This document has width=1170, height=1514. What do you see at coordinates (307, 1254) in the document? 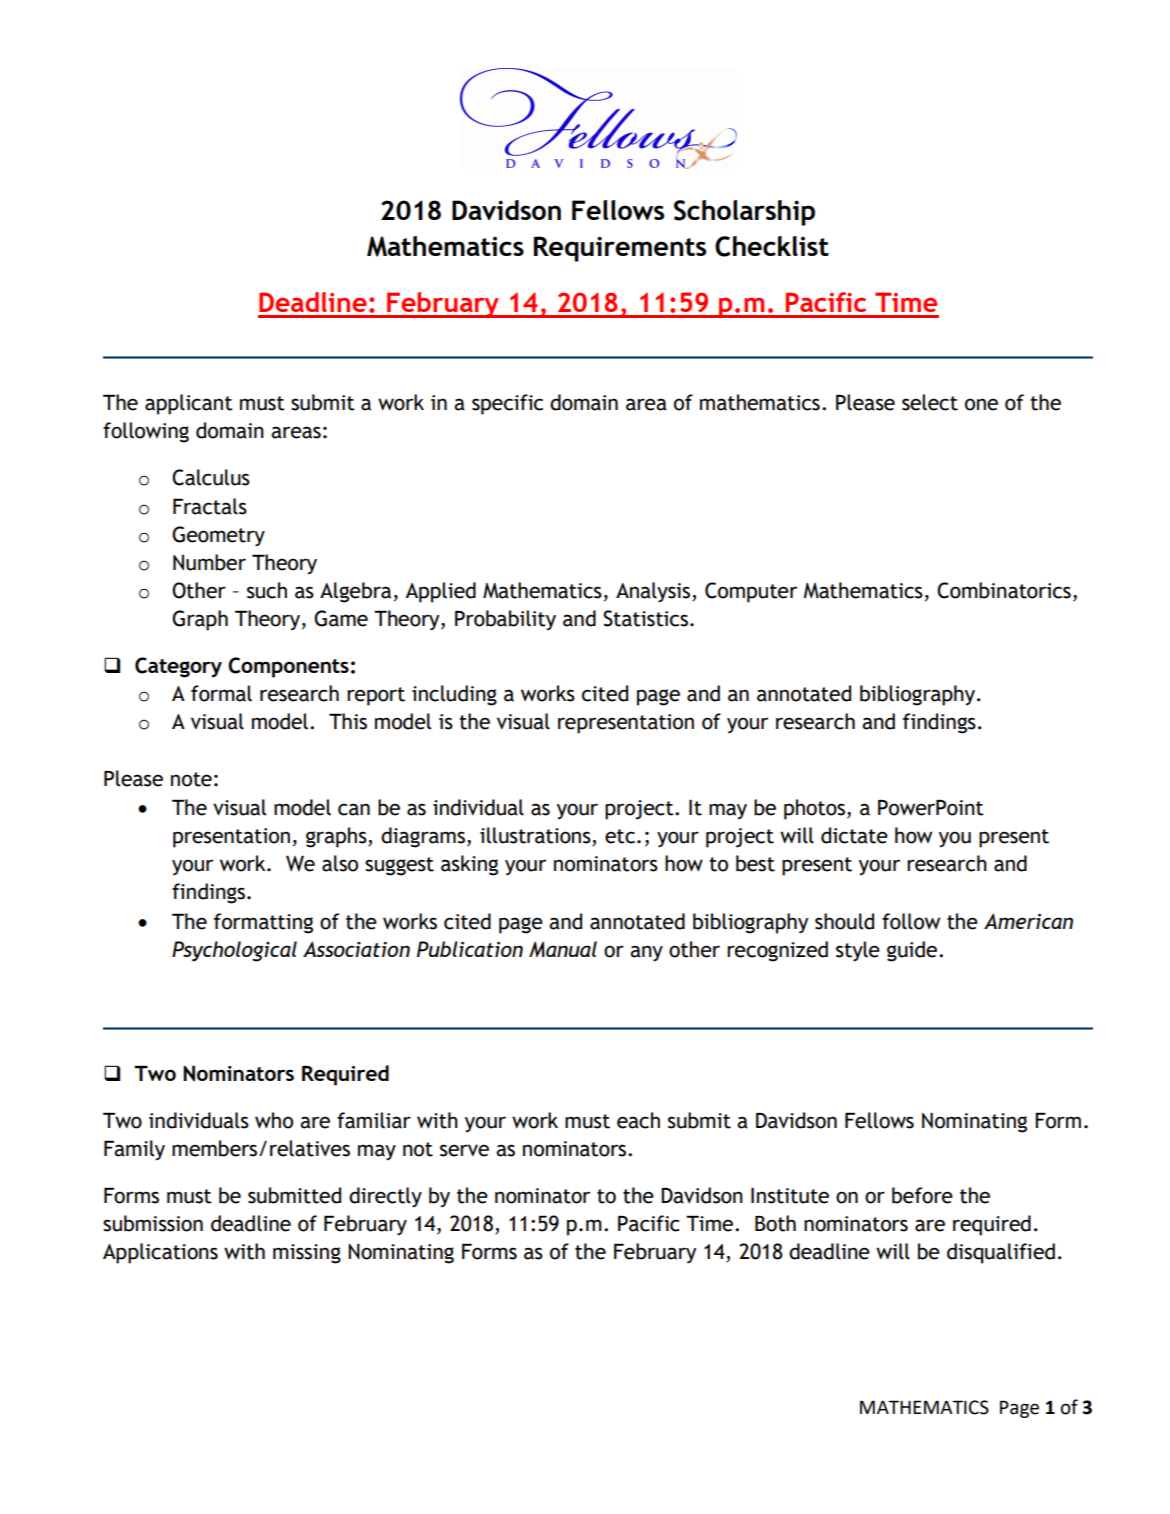
I see `missing` at bounding box center [307, 1254].
